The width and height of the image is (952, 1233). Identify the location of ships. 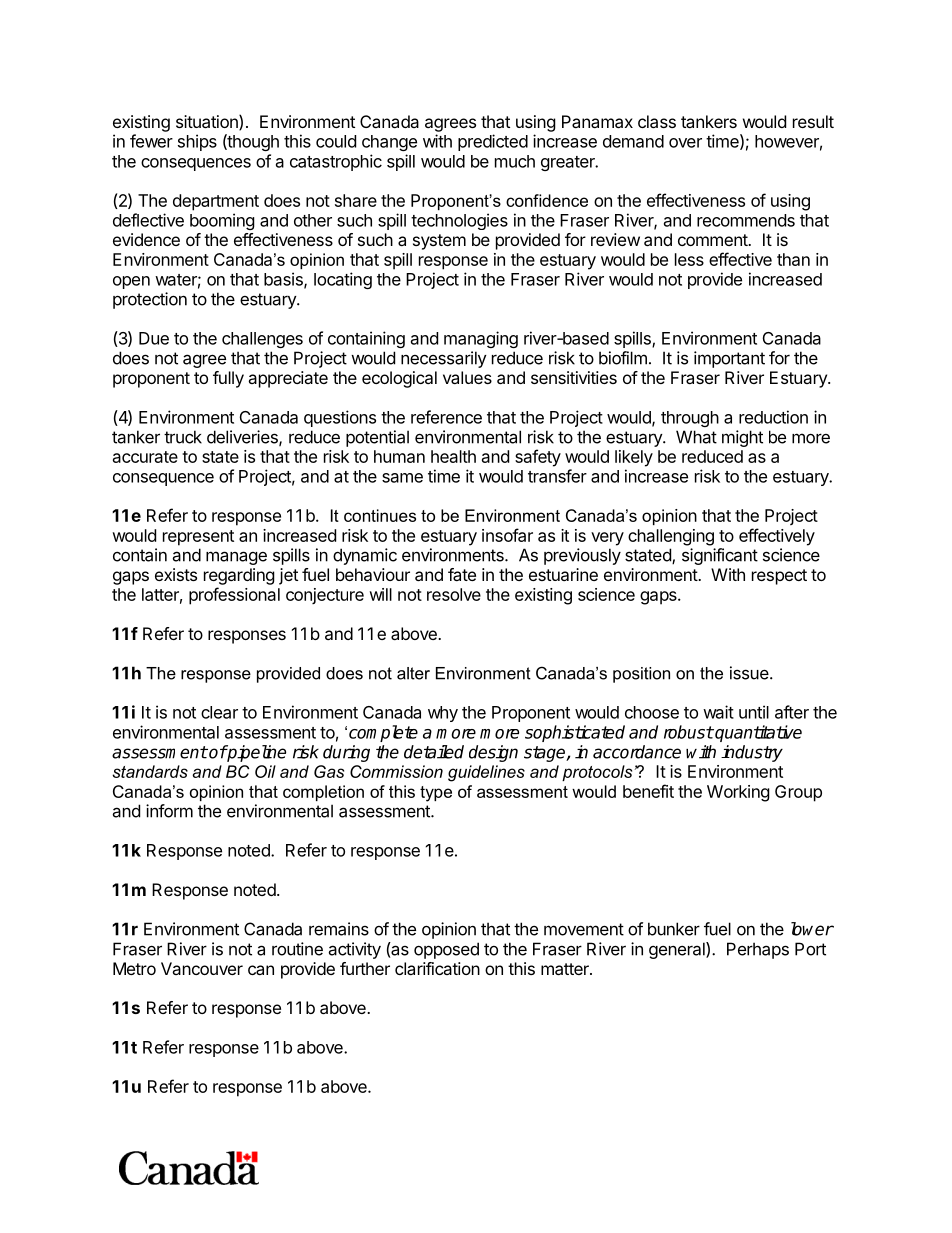
(197, 142).
